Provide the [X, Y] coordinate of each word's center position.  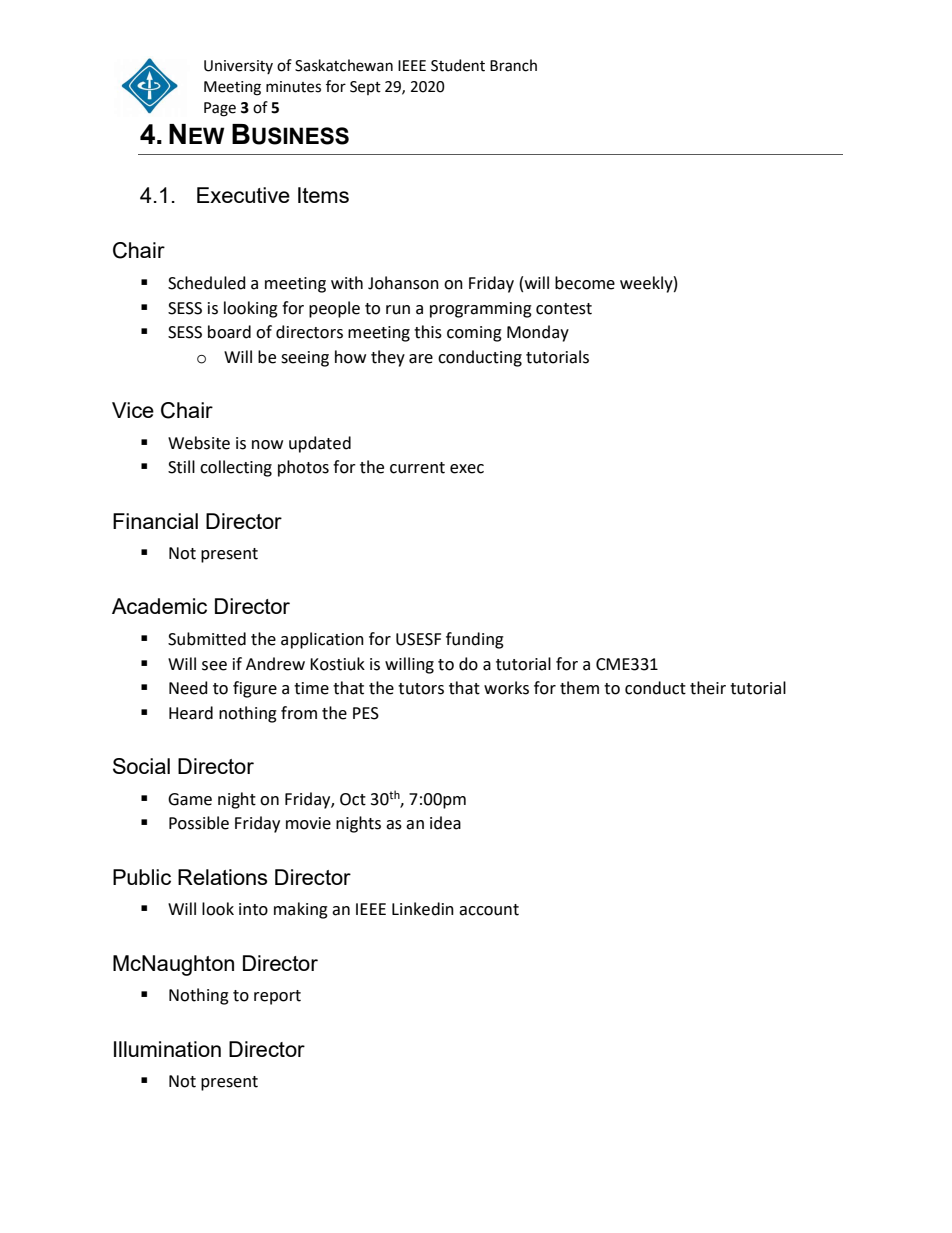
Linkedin [423, 909]
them [579, 688]
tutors [421, 689]
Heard [191, 713]
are [421, 359]
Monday [538, 333]
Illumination [167, 1049]
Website [199, 443]
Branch [513, 65]
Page [220, 109]
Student [458, 65]
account [489, 910]
